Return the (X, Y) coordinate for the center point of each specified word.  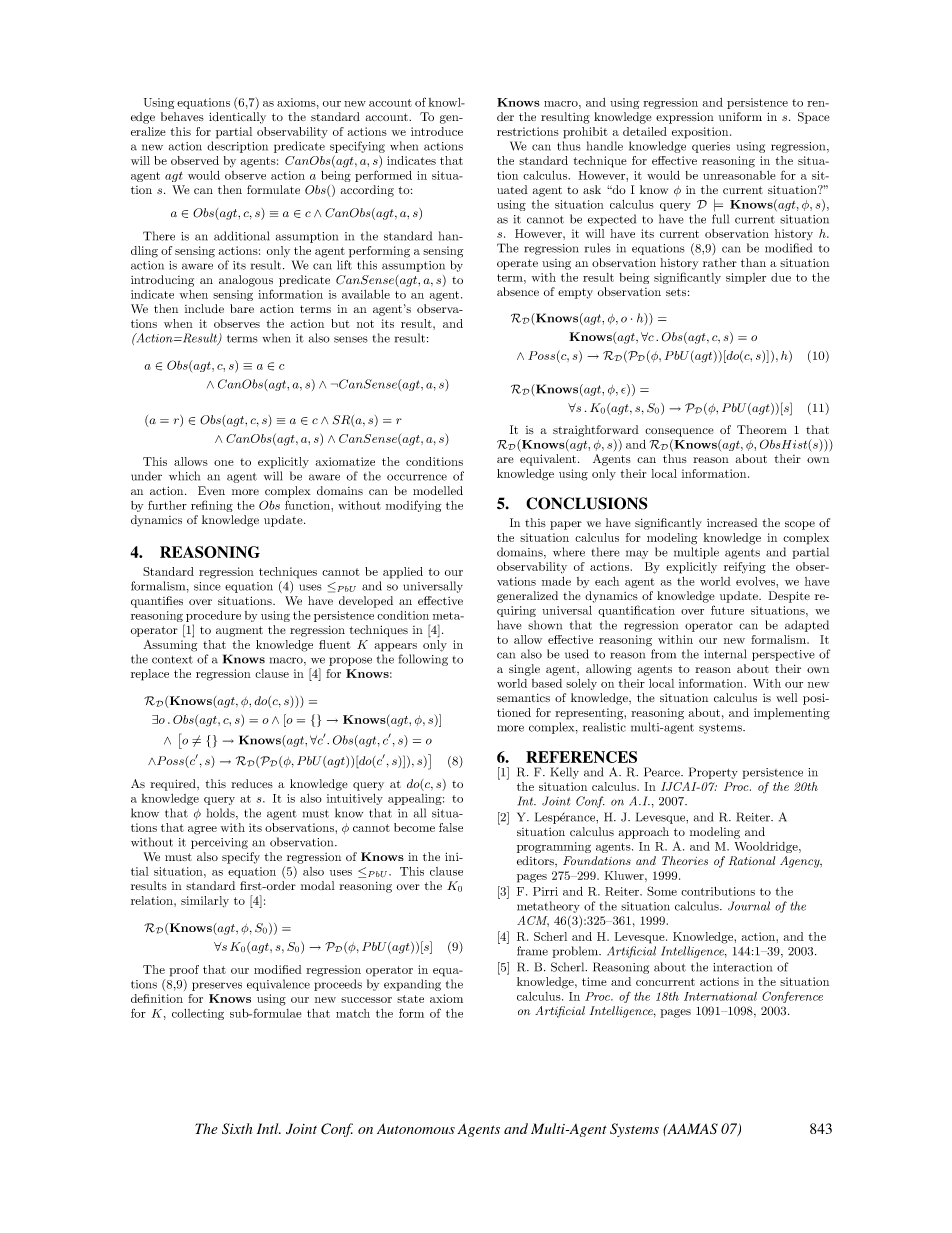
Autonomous (416, 1128)
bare (242, 308)
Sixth (237, 1128)
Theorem (762, 429)
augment (239, 631)
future (727, 610)
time (594, 981)
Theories (685, 860)
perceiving (219, 843)
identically (237, 118)
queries (711, 147)
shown (545, 625)
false (451, 827)
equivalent (549, 460)
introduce (437, 131)
